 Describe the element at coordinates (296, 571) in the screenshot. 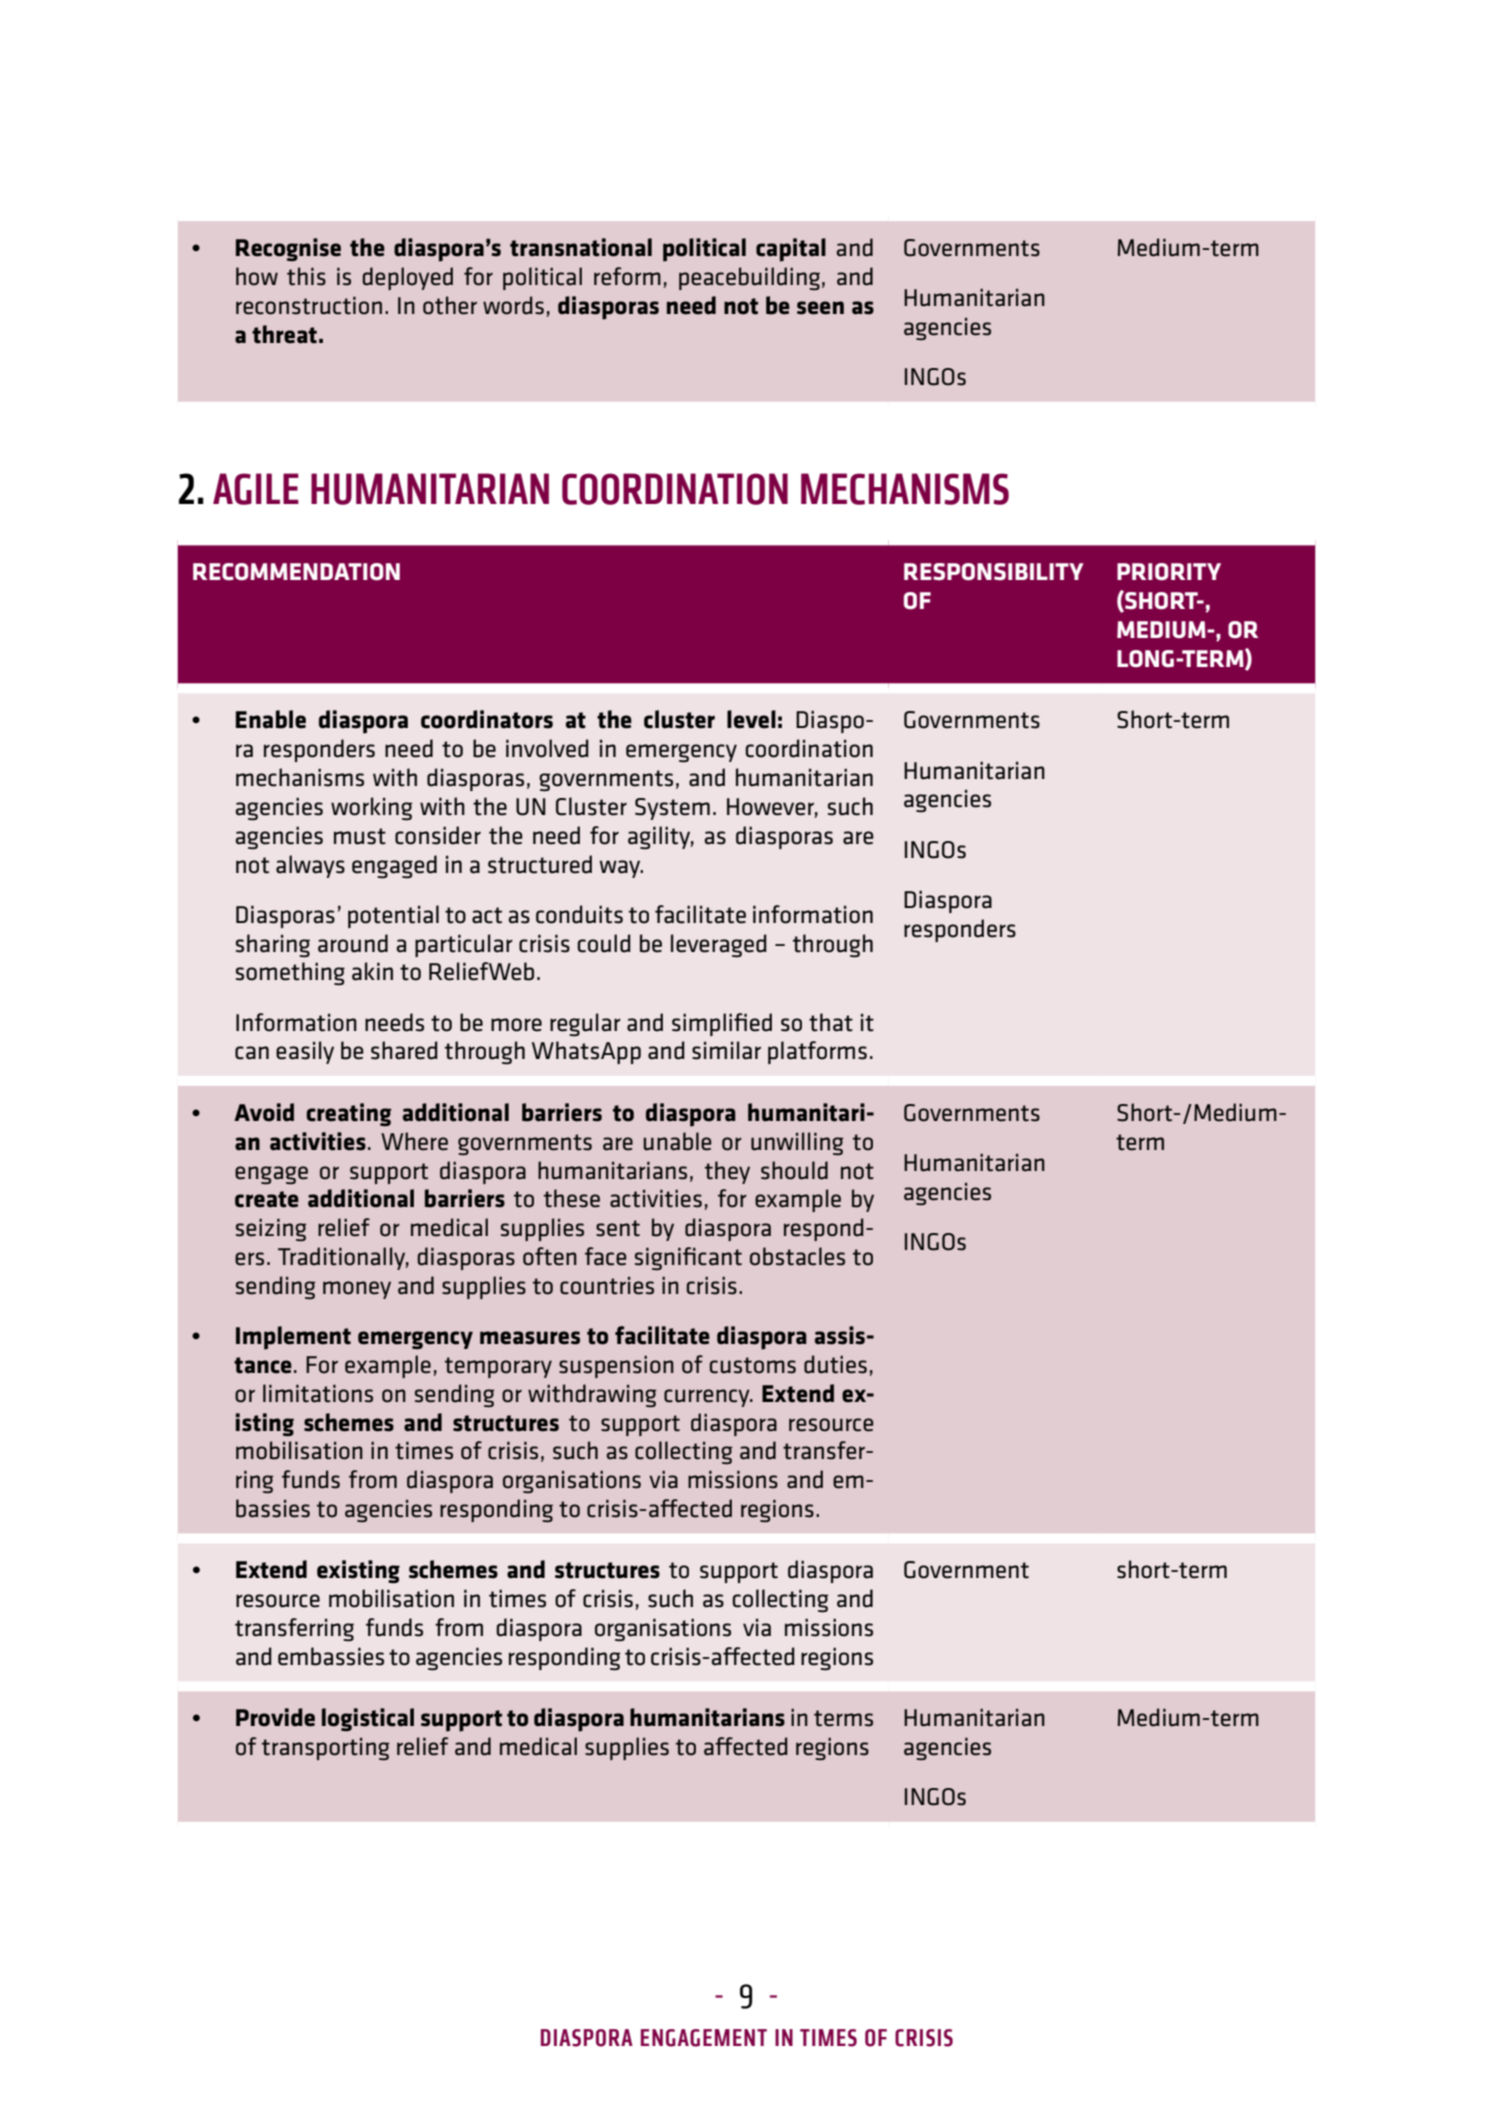

I see `RECOMMENDATION` at that location.
